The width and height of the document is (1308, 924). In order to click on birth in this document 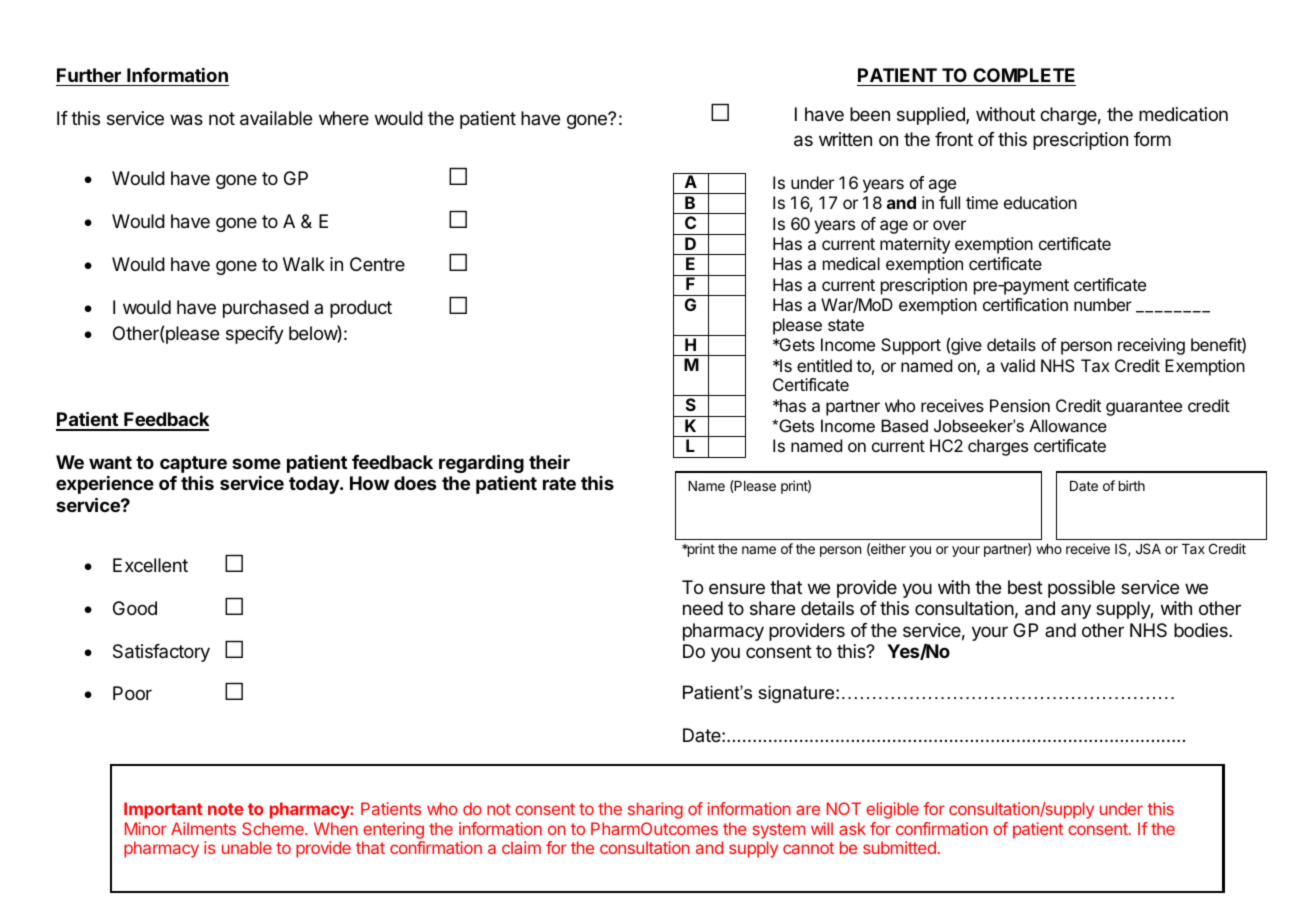, I will do `click(1132, 485)`.
